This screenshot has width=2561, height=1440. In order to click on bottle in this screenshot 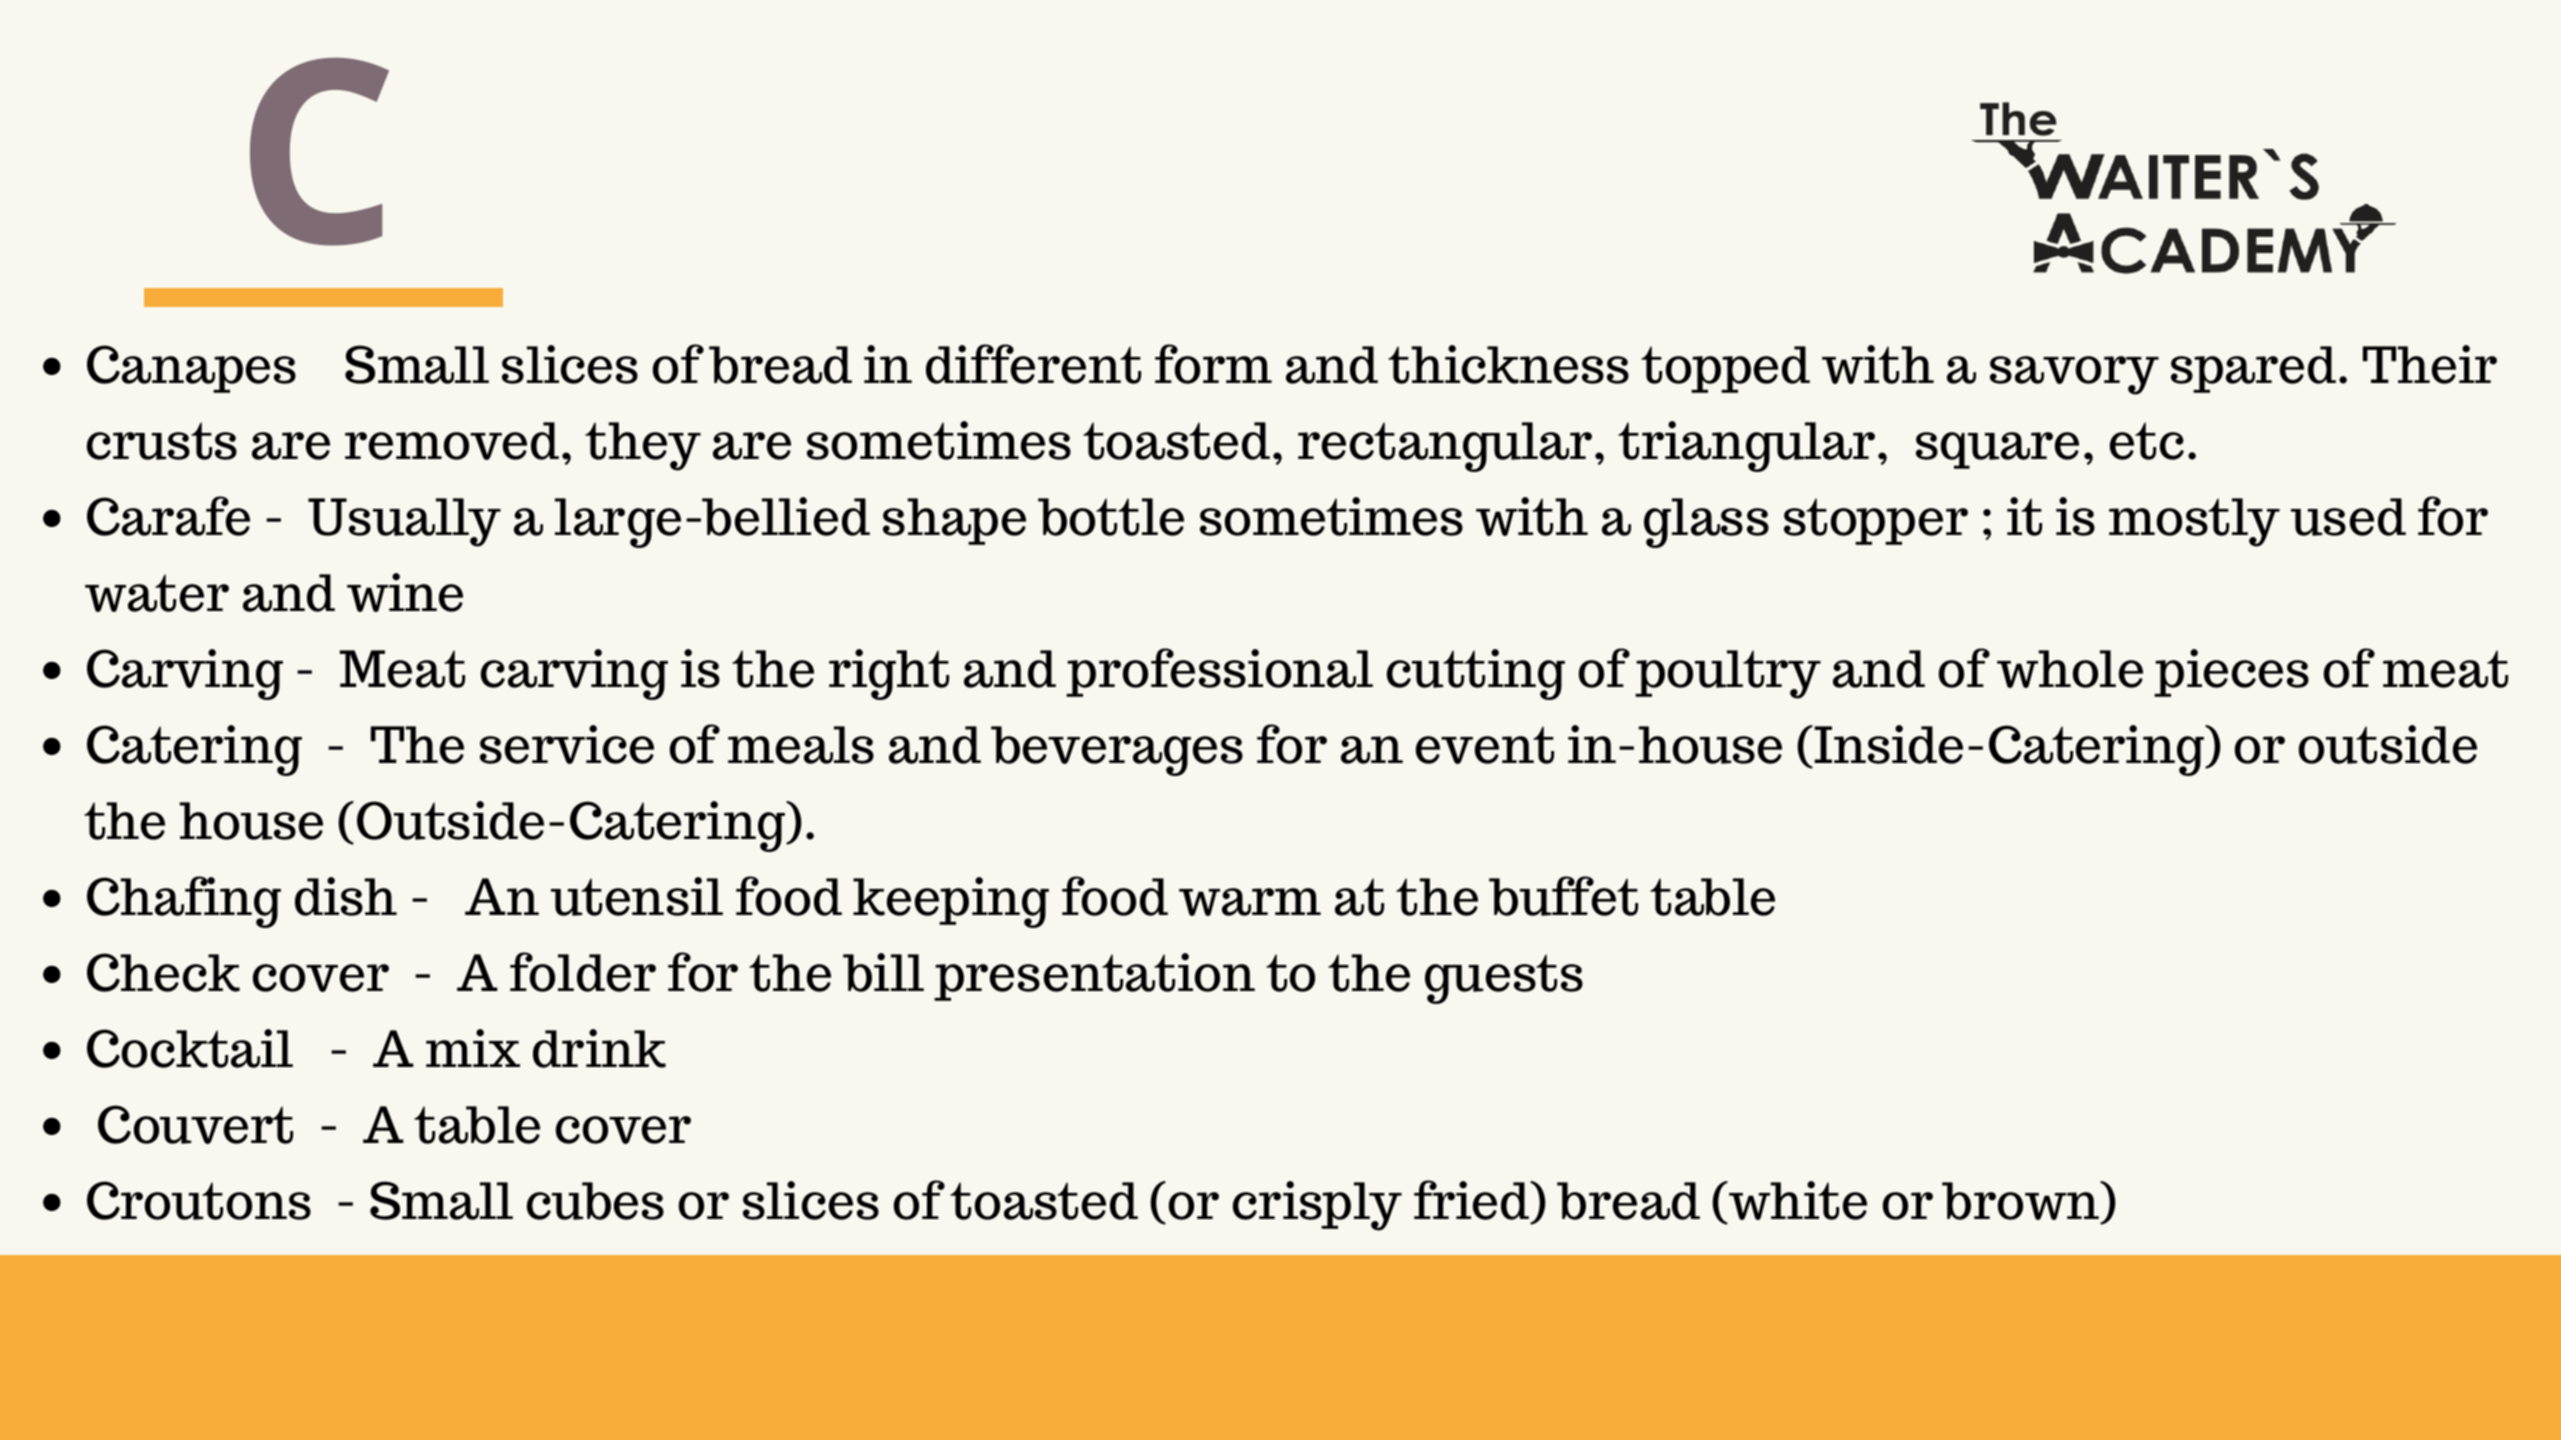, I will do `click(1111, 517)`.
